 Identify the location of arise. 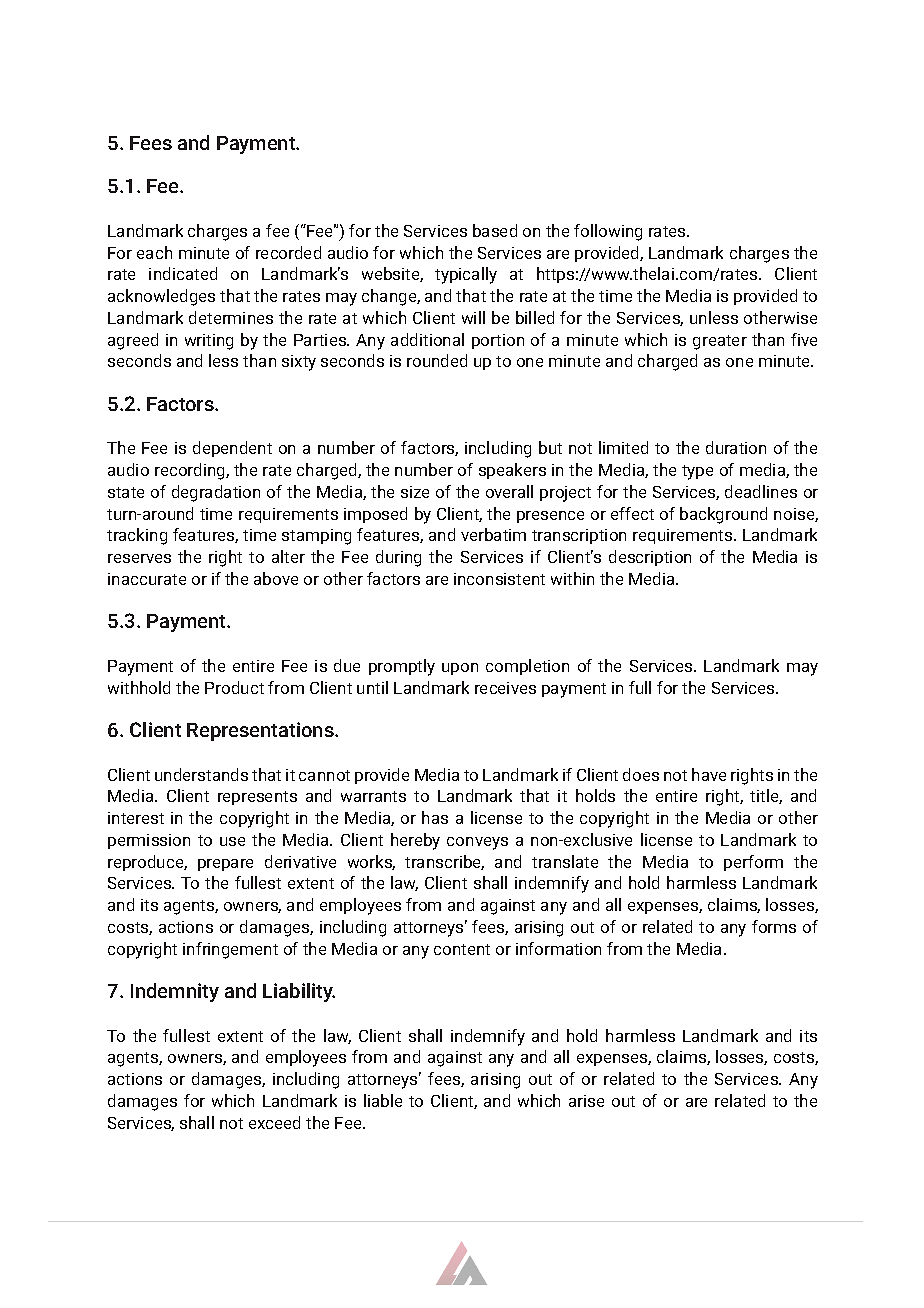
(586, 1101).
